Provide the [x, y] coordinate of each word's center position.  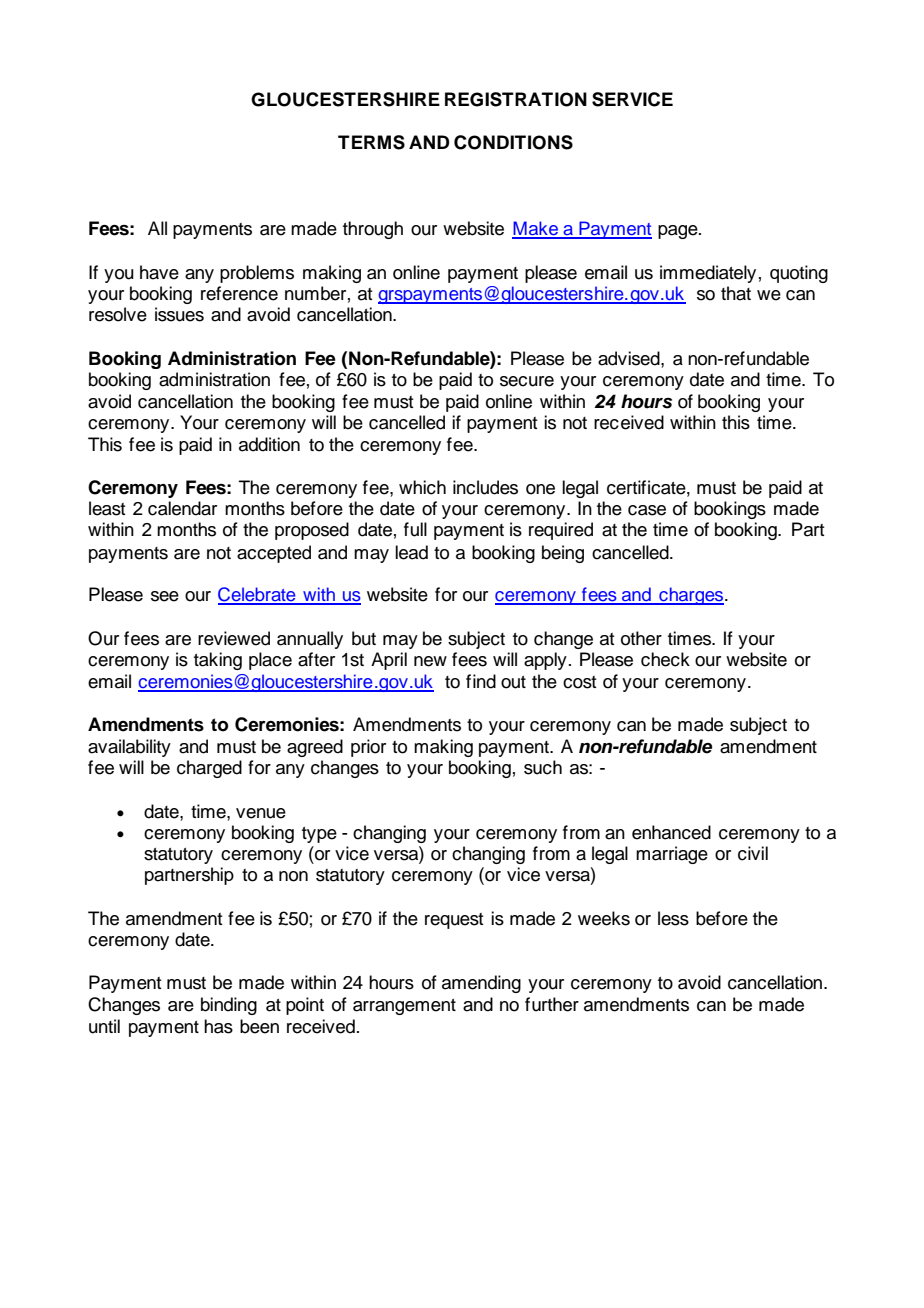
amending [481, 984]
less [673, 918]
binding [229, 1006]
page [679, 232]
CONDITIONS [513, 142]
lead [411, 552]
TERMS [371, 142]
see [165, 596]
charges [691, 596]
